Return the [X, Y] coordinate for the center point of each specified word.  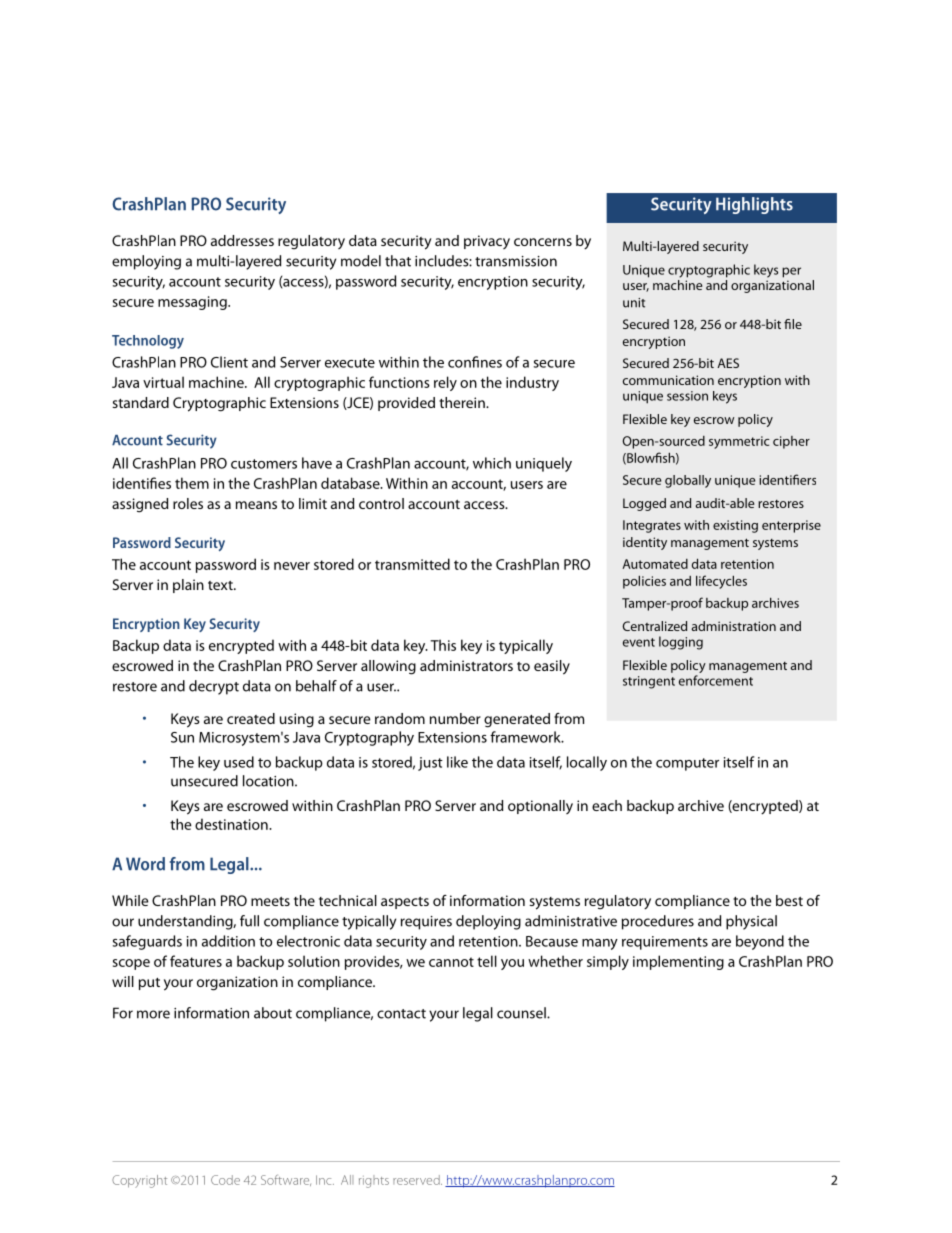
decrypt [214, 687]
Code [225, 1180]
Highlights [754, 205]
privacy [487, 242]
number [455, 718]
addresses [242, 240]
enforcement [716, 680]
